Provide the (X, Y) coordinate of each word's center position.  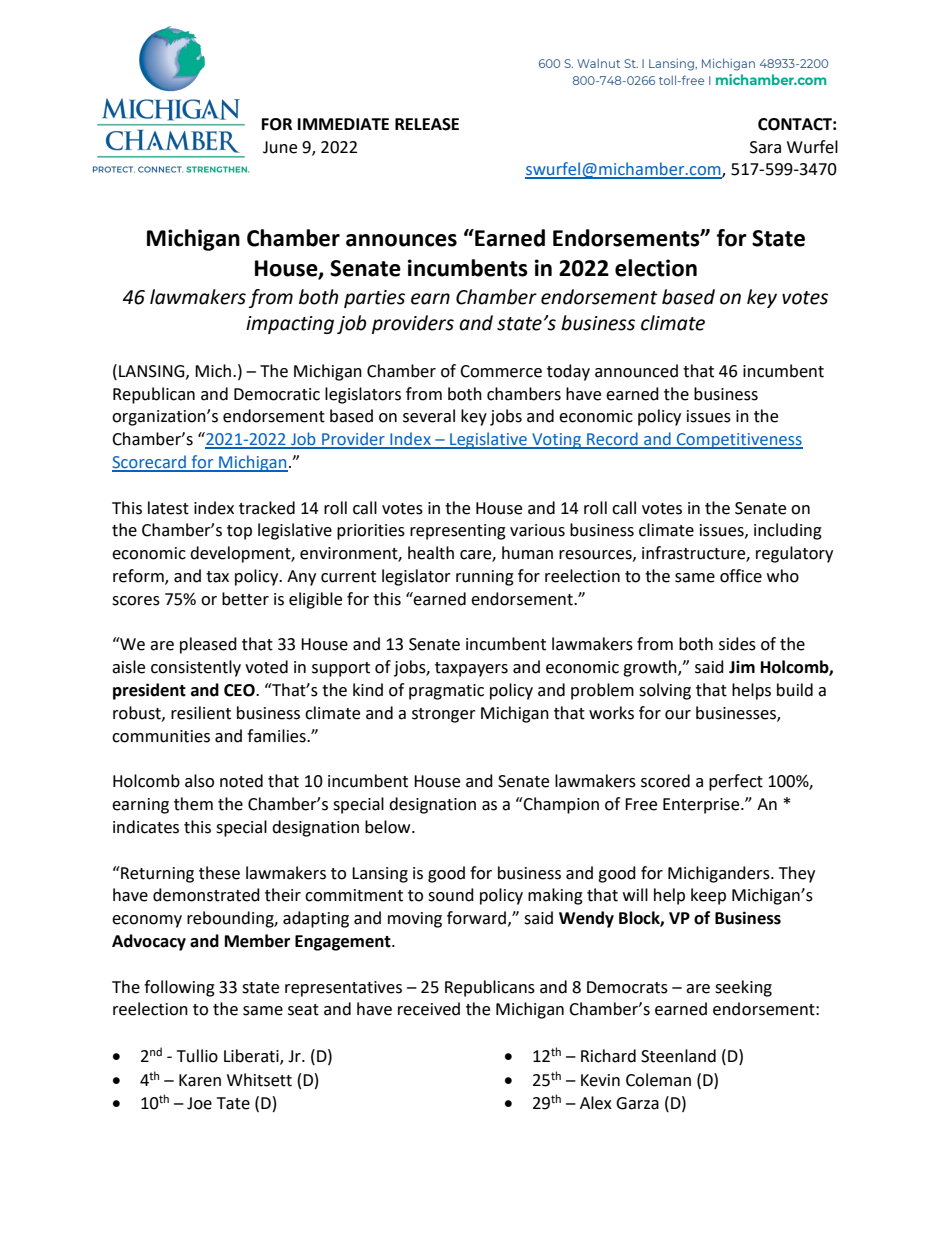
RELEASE (427, 124)
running (485, 578)
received (429, 1009)
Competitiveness (738, 441)
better (245, 599)
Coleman (658, 1080)
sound (451, 895)
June (280, 147)
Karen (200, 1080)
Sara (765, 147)
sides (737, 644)
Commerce (501, 371)
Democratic (277, 394)
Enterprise (702, 806)
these (219, 873)
